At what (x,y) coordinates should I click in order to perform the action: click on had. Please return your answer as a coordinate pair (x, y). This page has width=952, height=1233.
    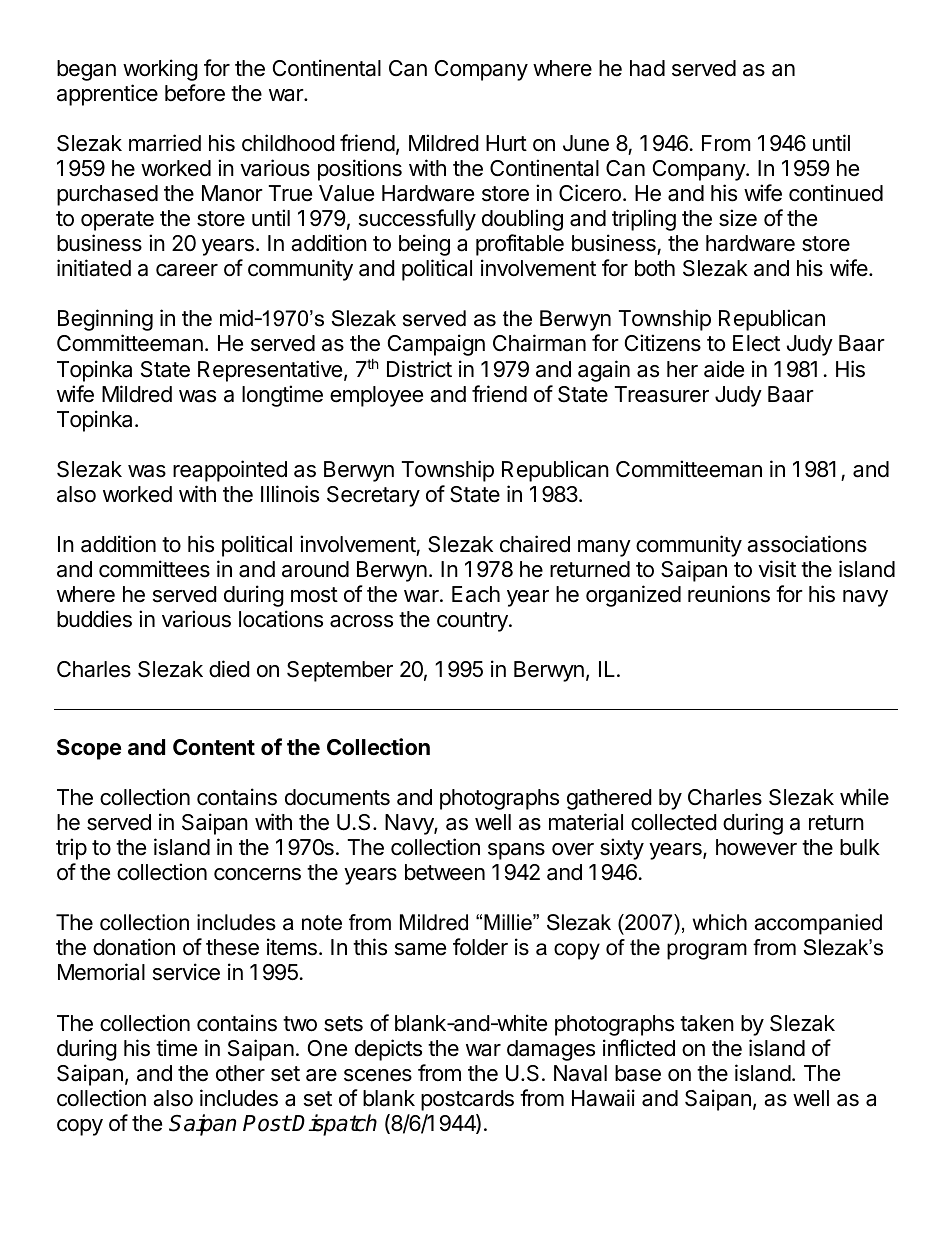
    Looking at the image, I should click on (647, 68).
